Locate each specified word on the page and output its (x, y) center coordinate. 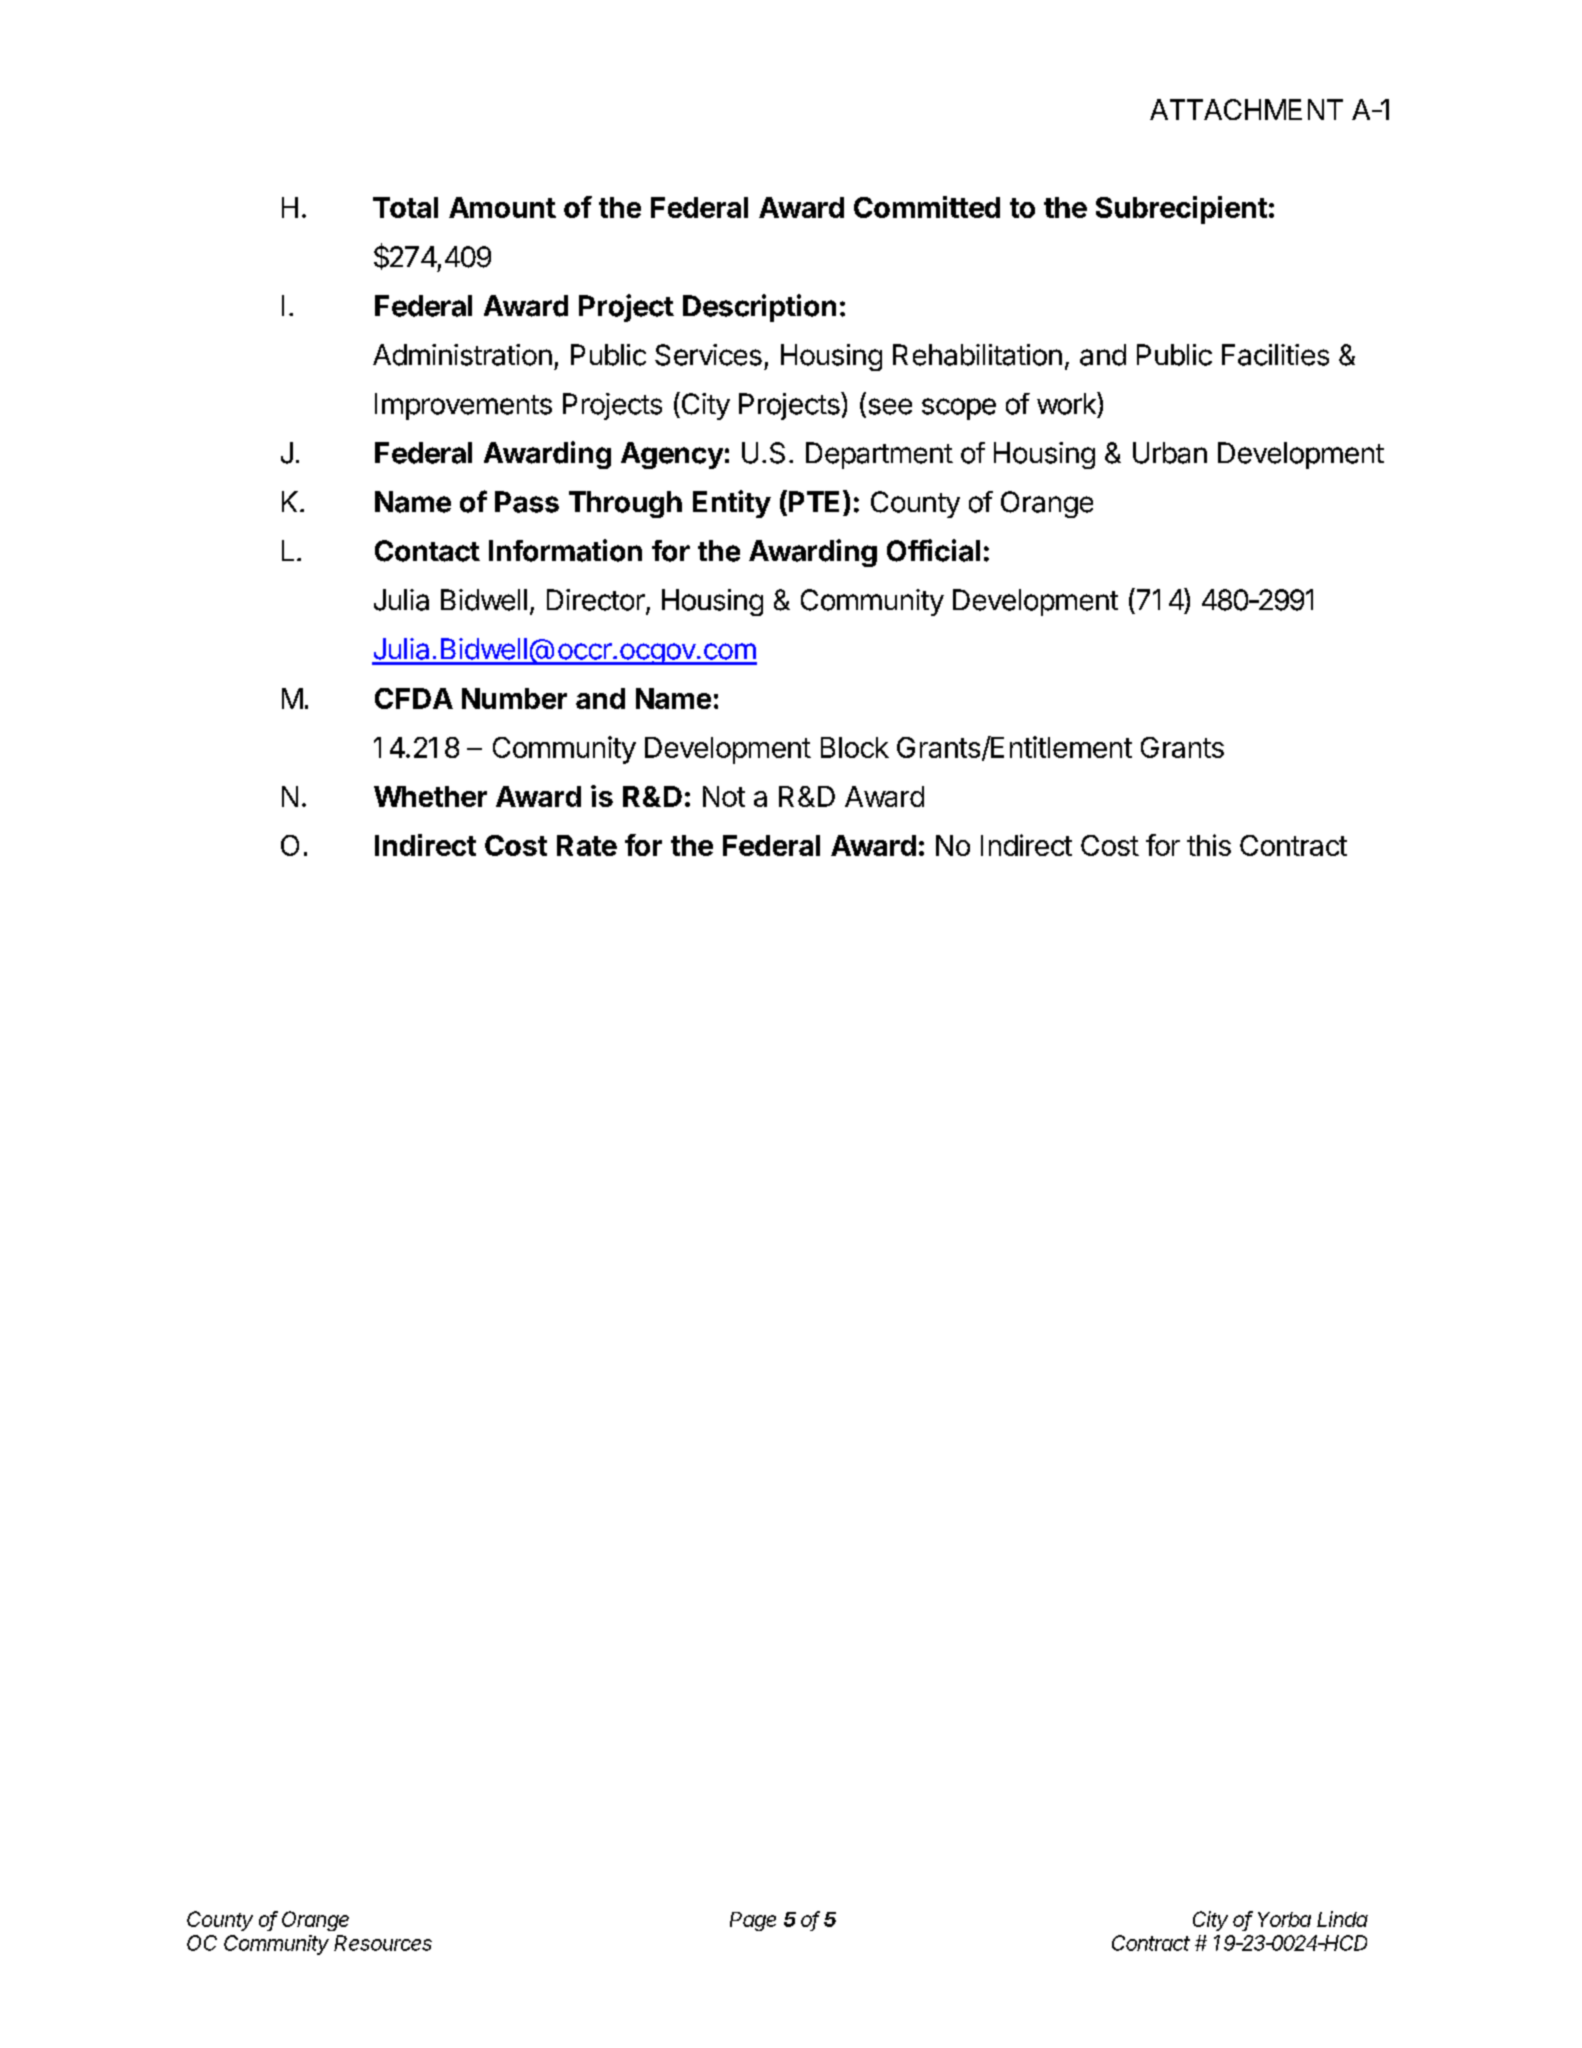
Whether (430, 796)
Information (565, 550)
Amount (502, 207)
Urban (1170, 453)
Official (933, 550)
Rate (587, 845)
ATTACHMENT (1246, 109)
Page (753, 1921)
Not (724, 796)
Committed (927, 207)
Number (514, 698)
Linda (1342, 1919)
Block (855, 747)
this (1209, 845)
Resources (383, 1943)
